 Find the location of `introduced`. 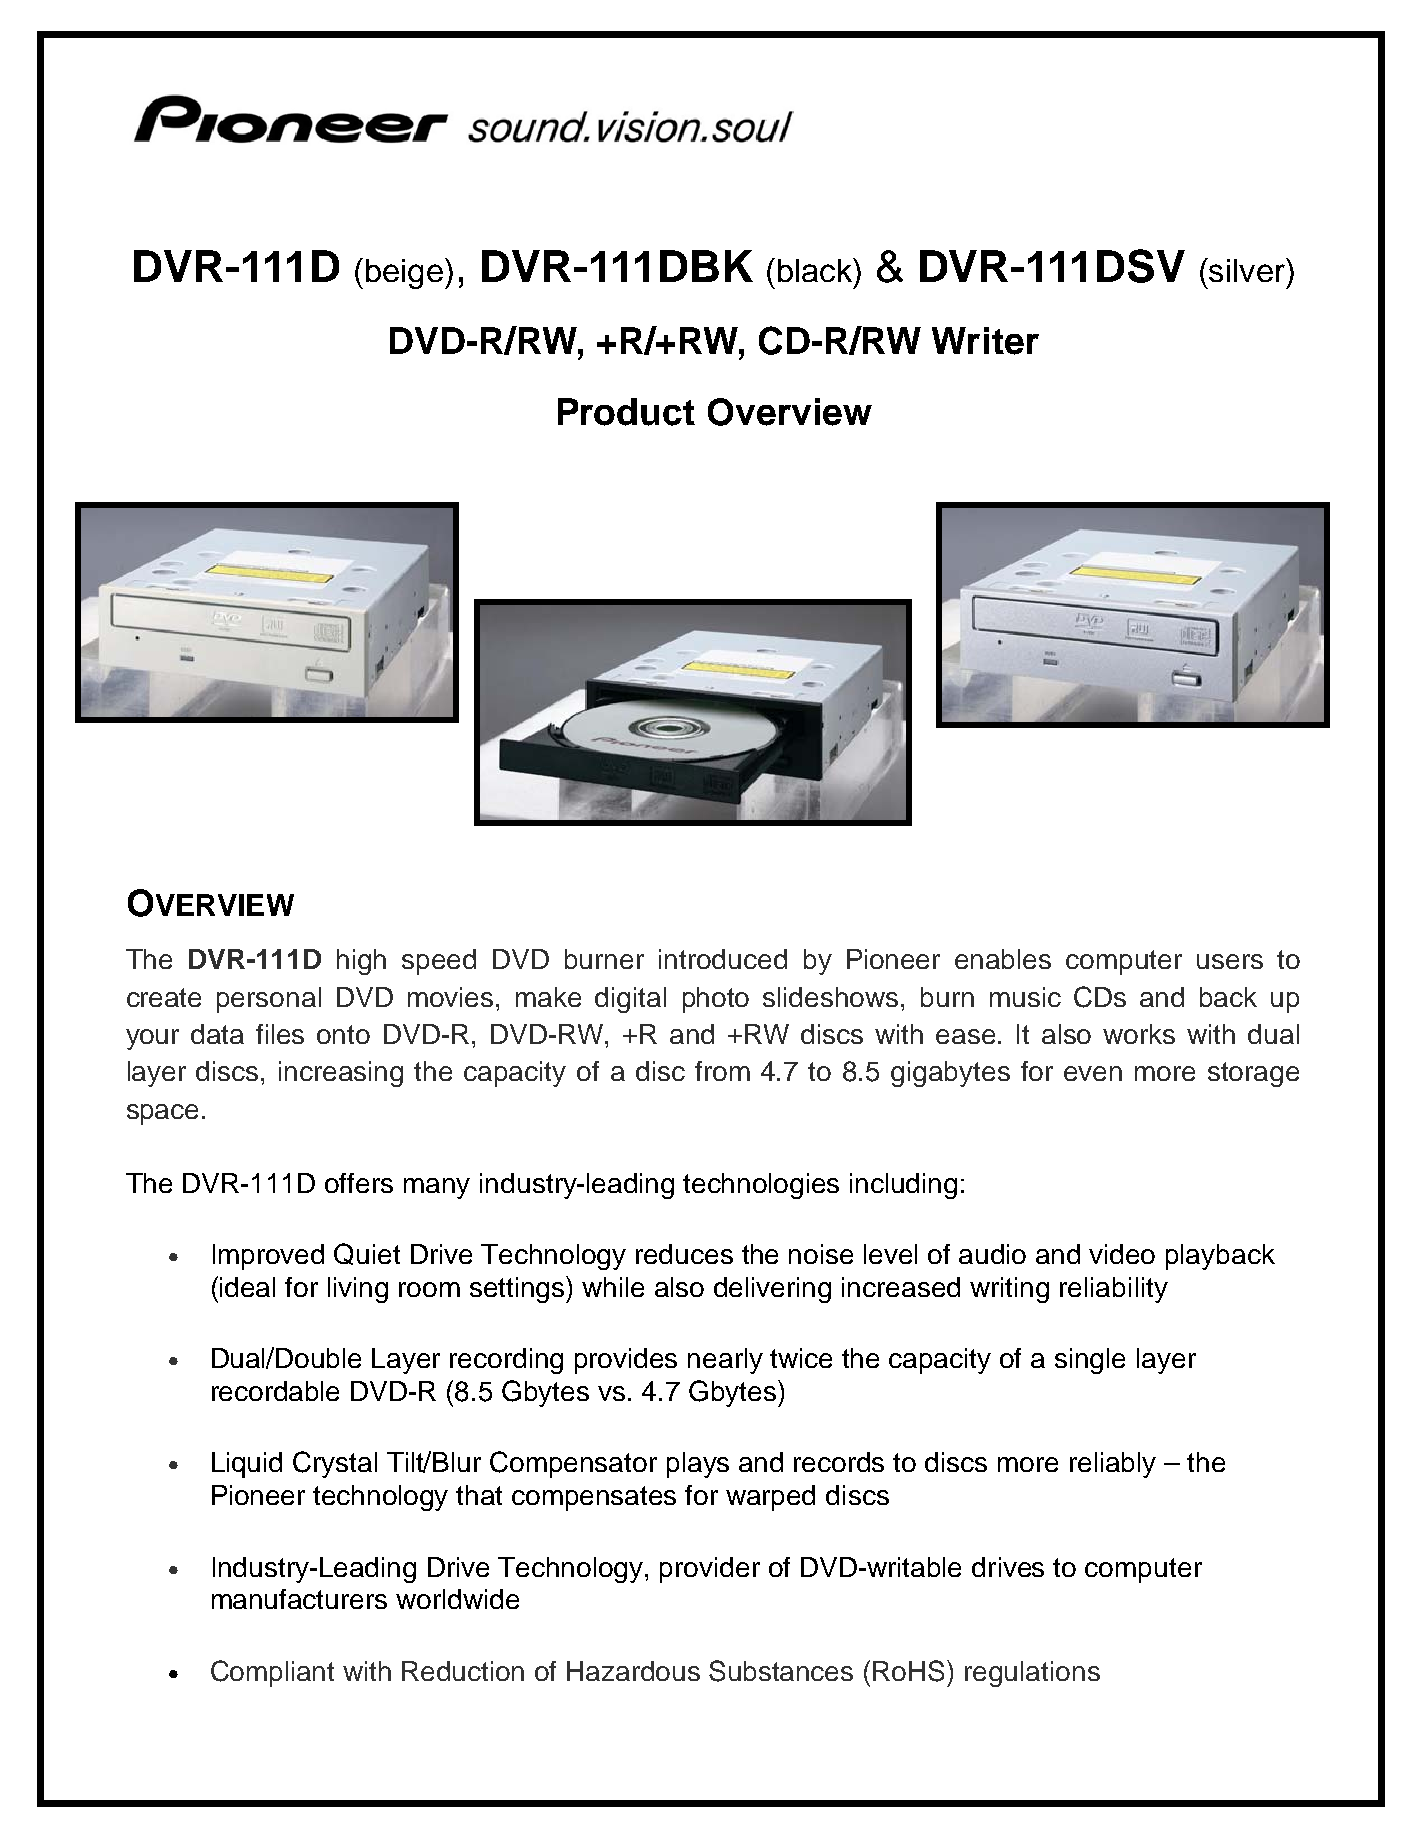

introduced is located at coordinates (723, 959).
